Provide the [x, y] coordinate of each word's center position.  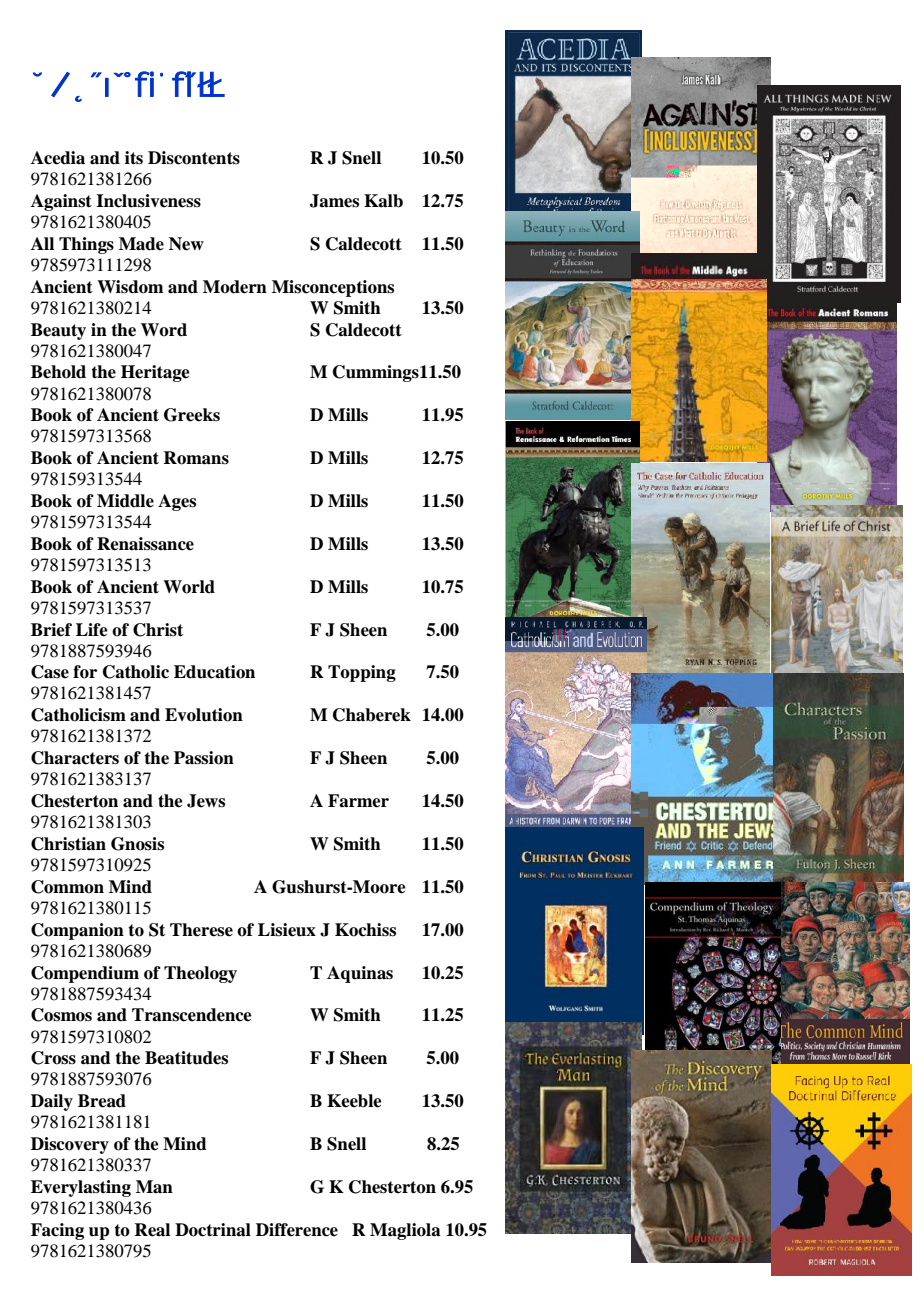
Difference [297, 1230]
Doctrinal [213, 1230]
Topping [362, 673]
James [334, 201]
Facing [57, 1231]
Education [214, 672]
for [85, 672]
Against [61, 202]
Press [192, 84]
